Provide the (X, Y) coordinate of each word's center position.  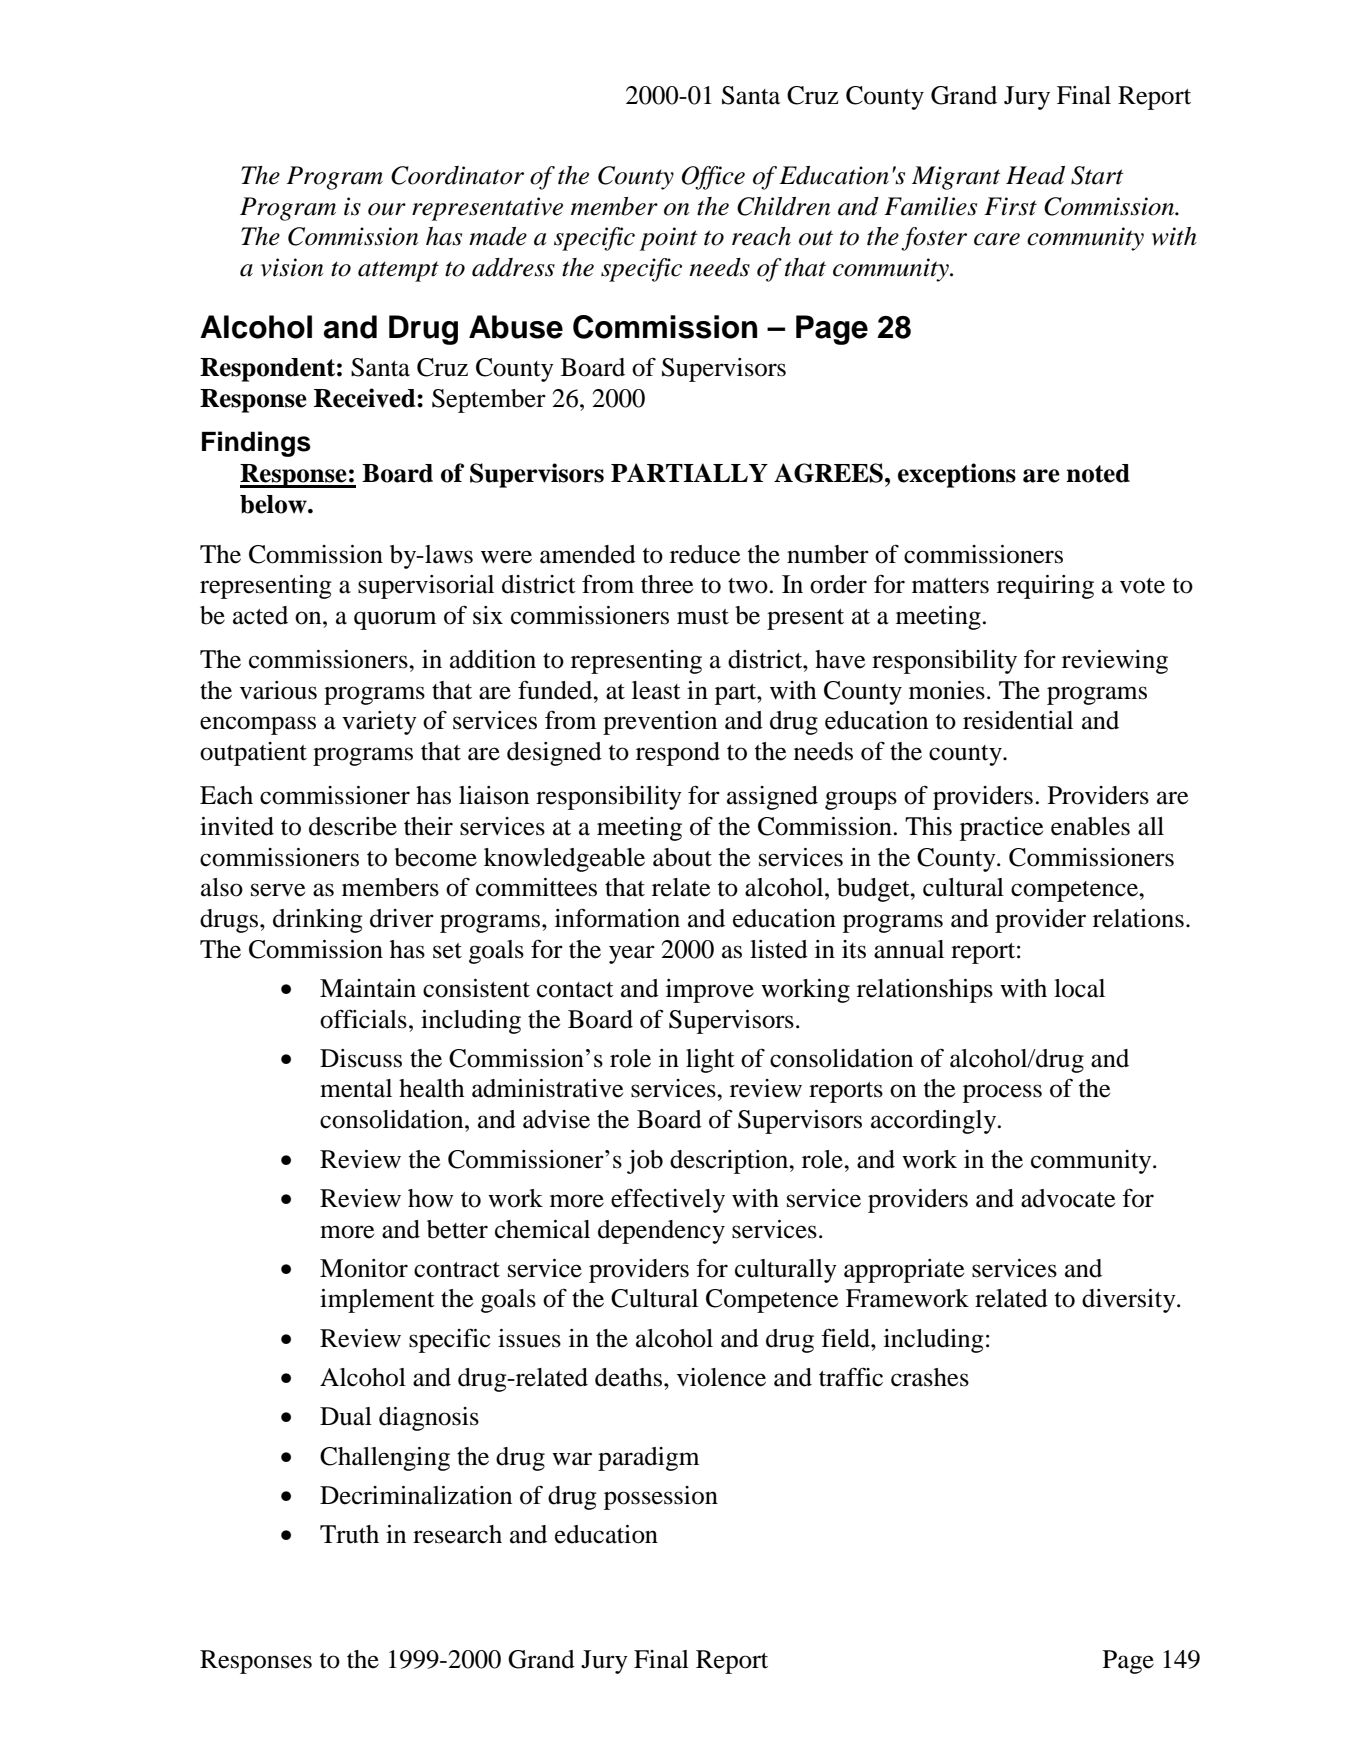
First (1010, 206)
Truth (349, 1534)
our (387, 209)
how (430, 1198)
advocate (1068, 1198)
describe (353, 826)
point (668, 239)
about (682, 857)
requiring (1045, 587)
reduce (705, 554)
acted (260, 615)
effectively (668, 1200)
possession (661, 1498)
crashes (930, 1377)
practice (1001, 829)
